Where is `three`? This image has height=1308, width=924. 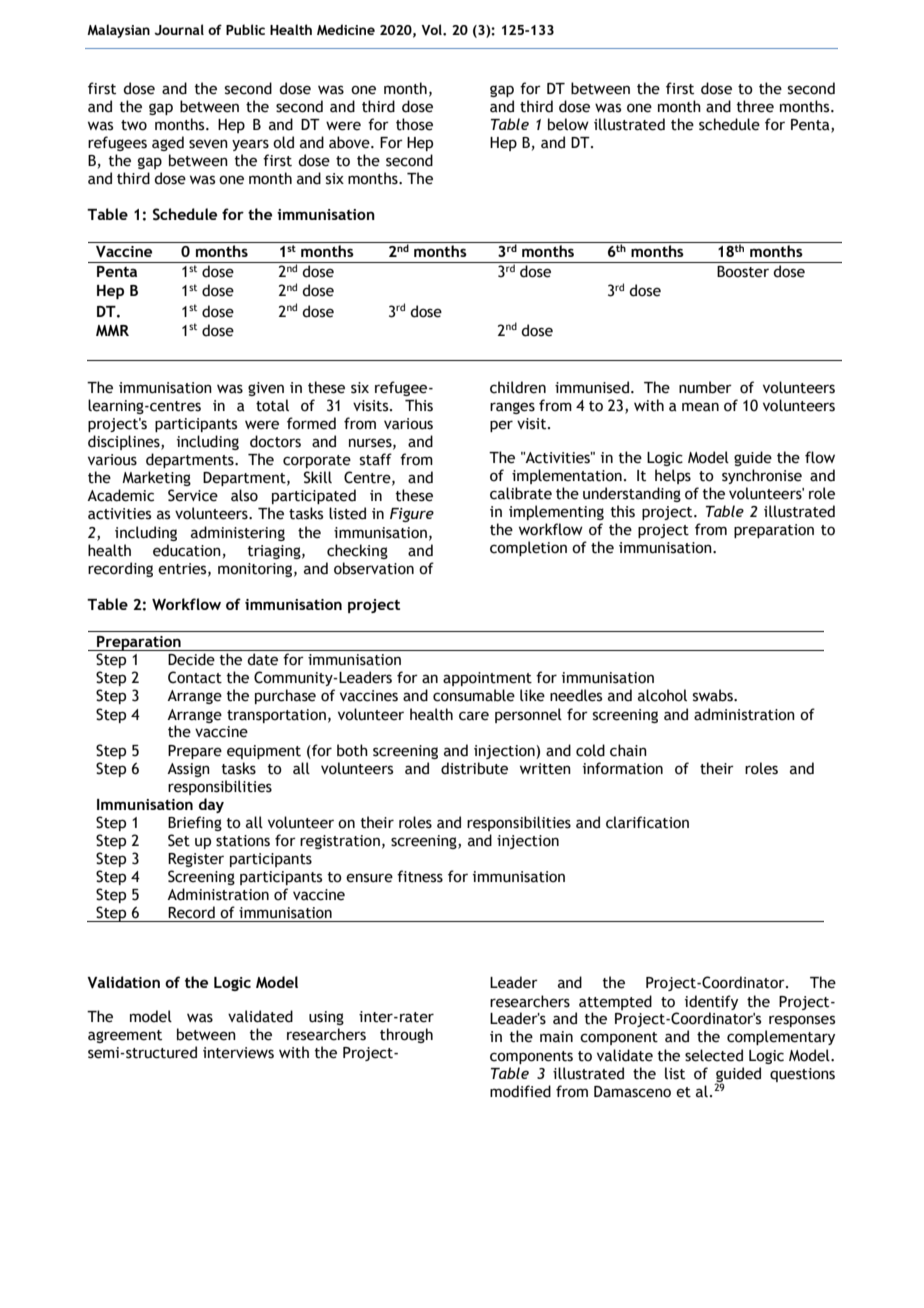 three is located at coordinates (755, 106).
